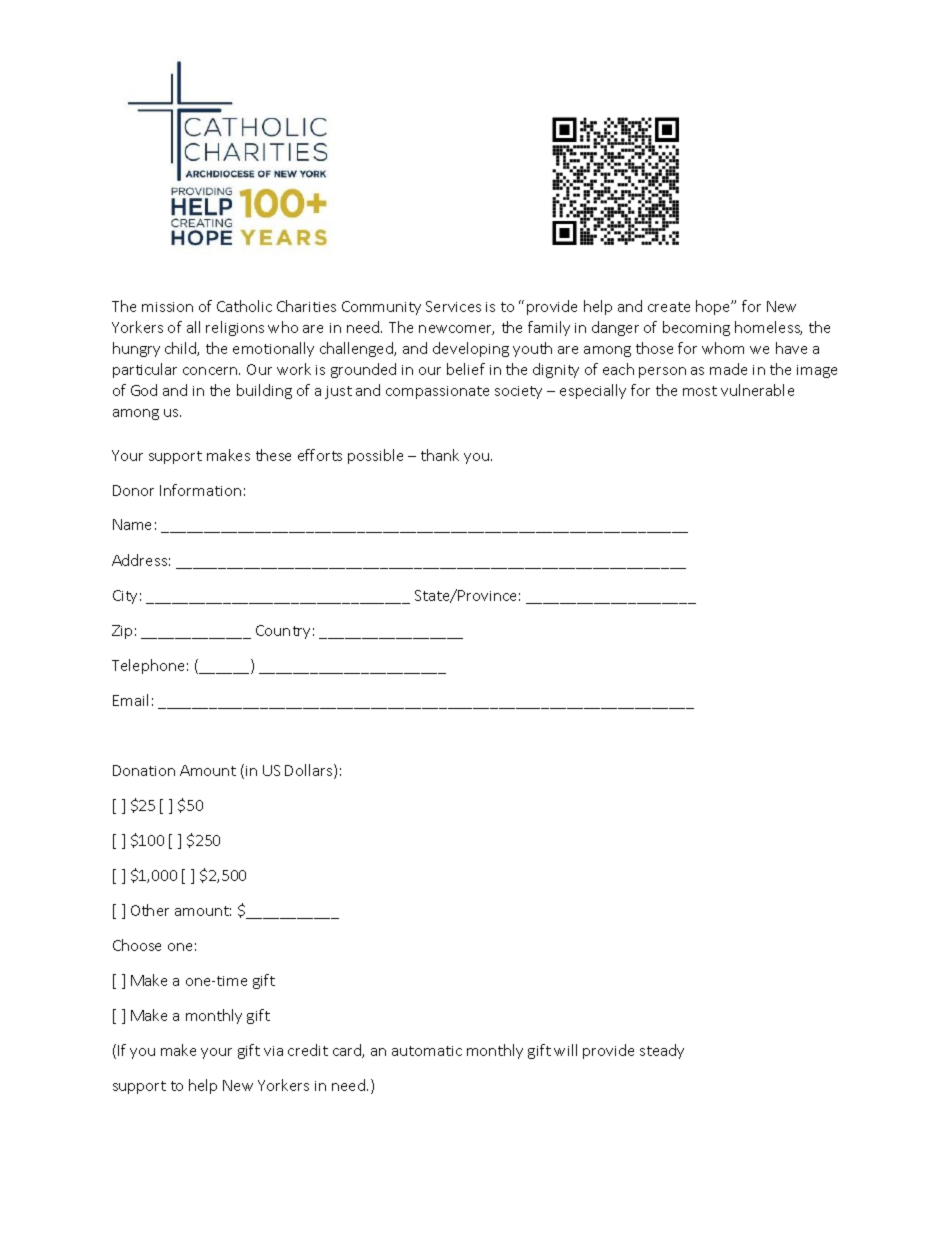  What do you see at coordinates (273, 1051) in the screenshot?
I see `via` at bounding box center [273, 1051].
